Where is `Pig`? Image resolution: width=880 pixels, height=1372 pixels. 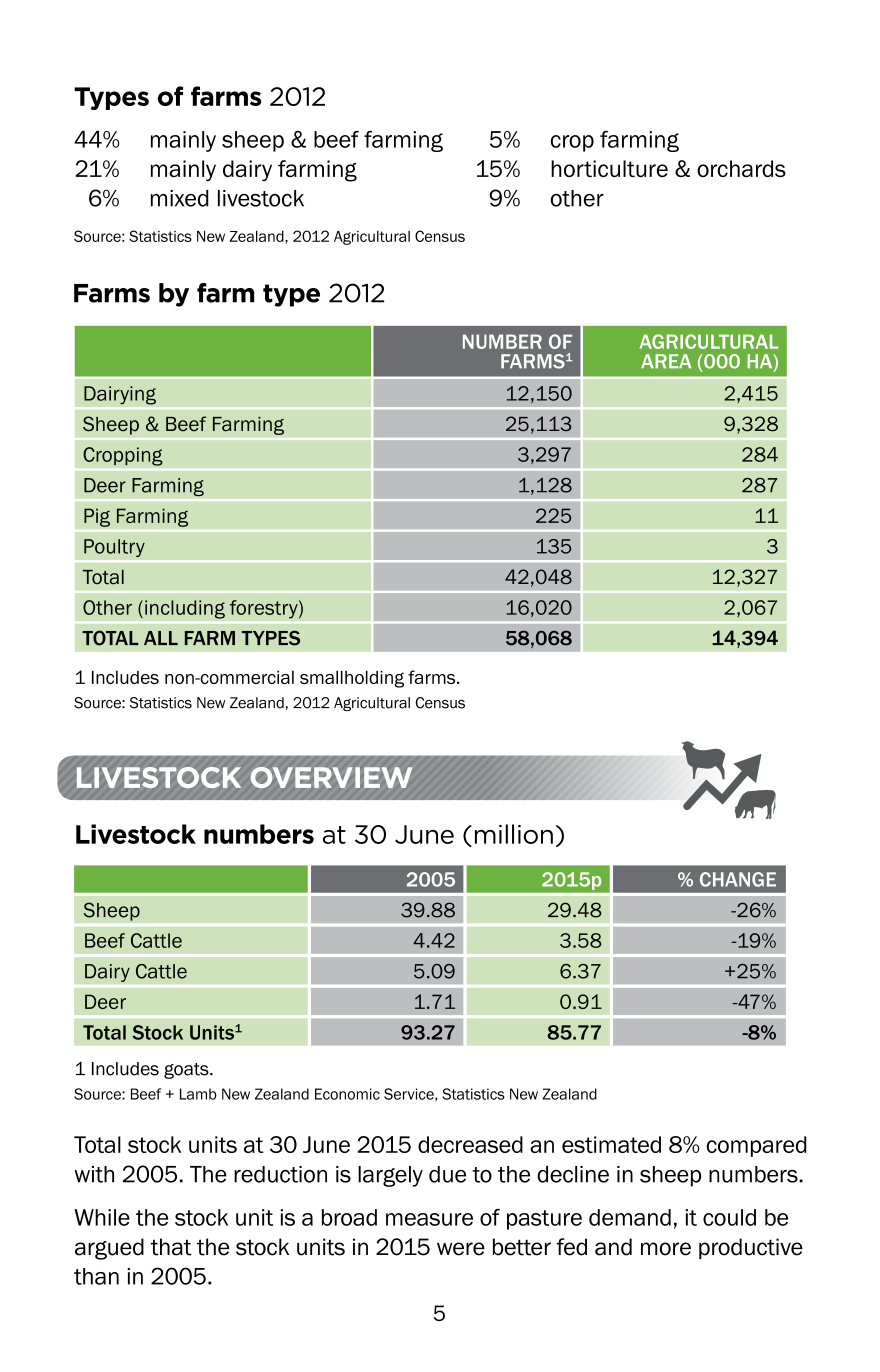 Pig is located at coordinates (97, 517).
